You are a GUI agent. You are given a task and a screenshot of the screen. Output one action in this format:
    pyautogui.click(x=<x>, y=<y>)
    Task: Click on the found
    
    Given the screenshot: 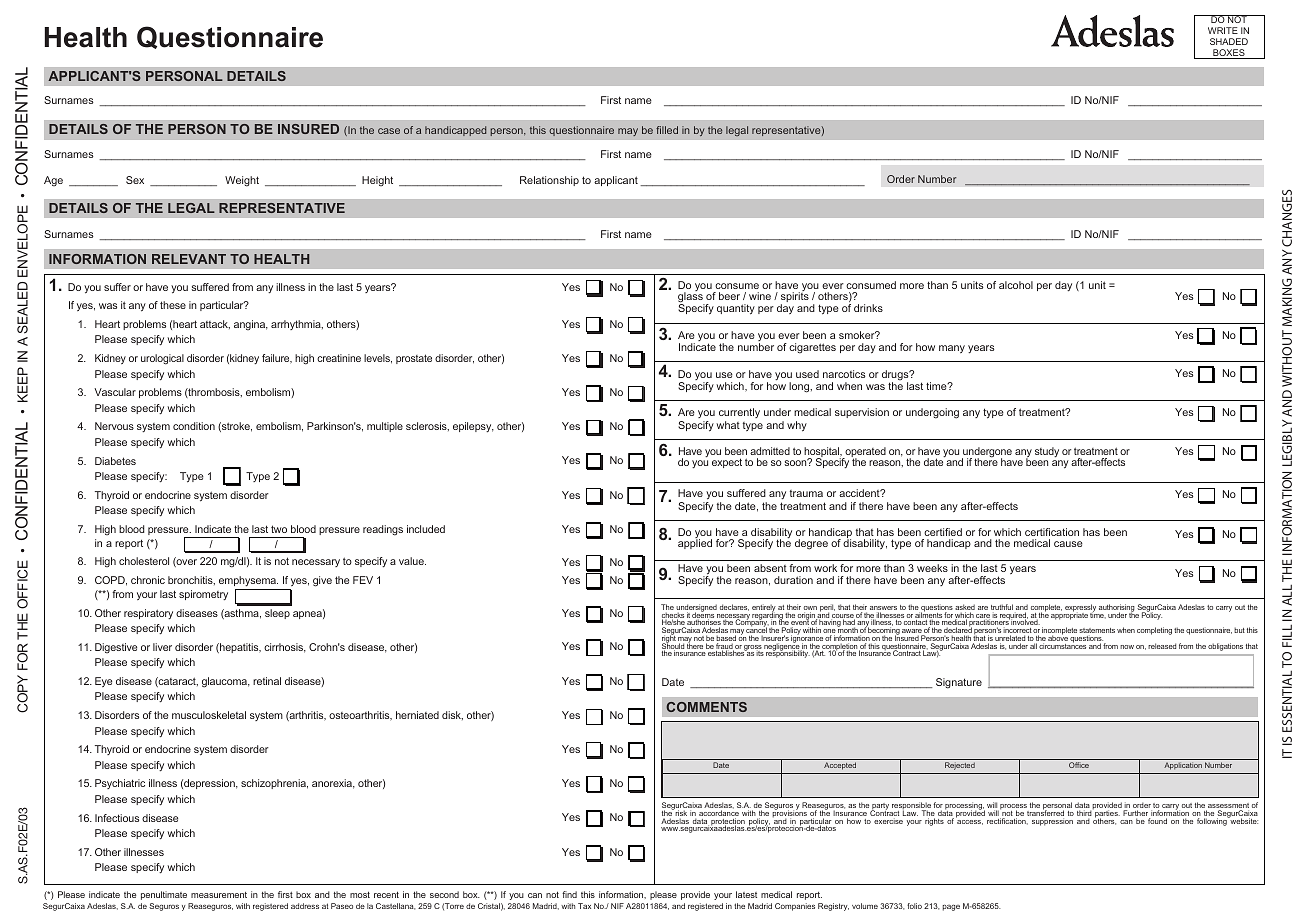 What is the action you would take?
    pyautogui.click(x=1157, y=821)
